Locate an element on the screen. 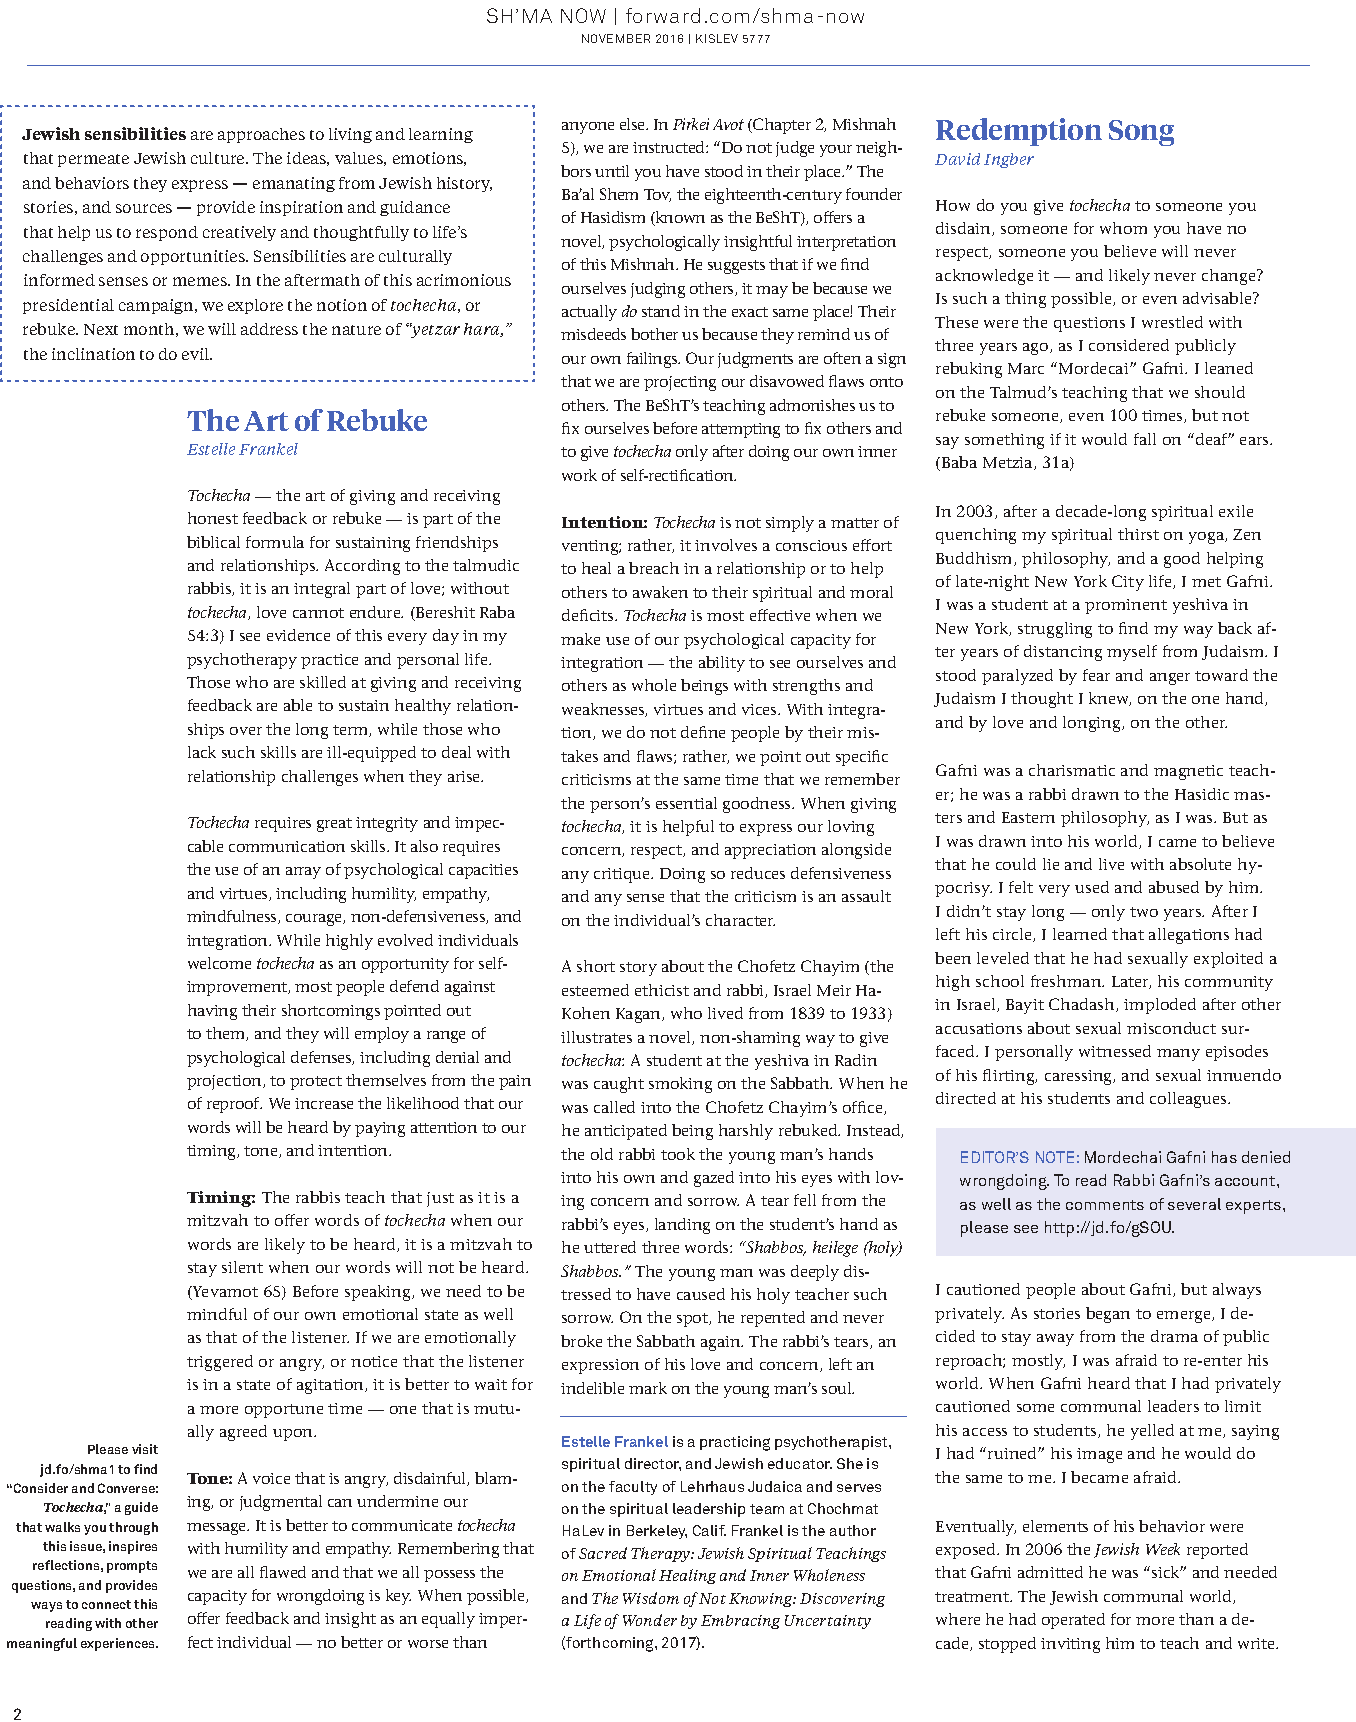 The height and width of the screenshot is (1722, 1356). Wisdom is located at coordinates (651, 1598).
